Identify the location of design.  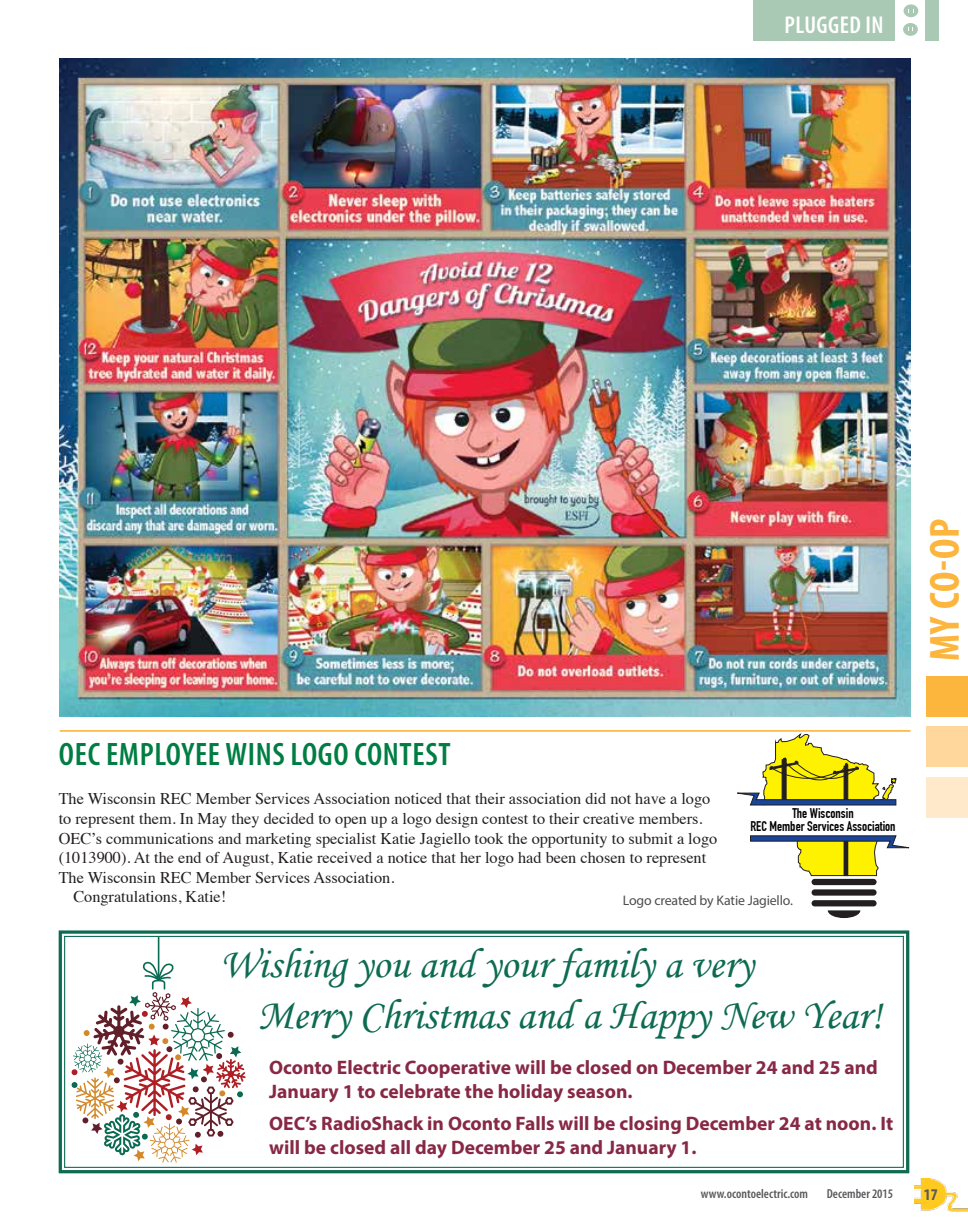
(457, 820).
